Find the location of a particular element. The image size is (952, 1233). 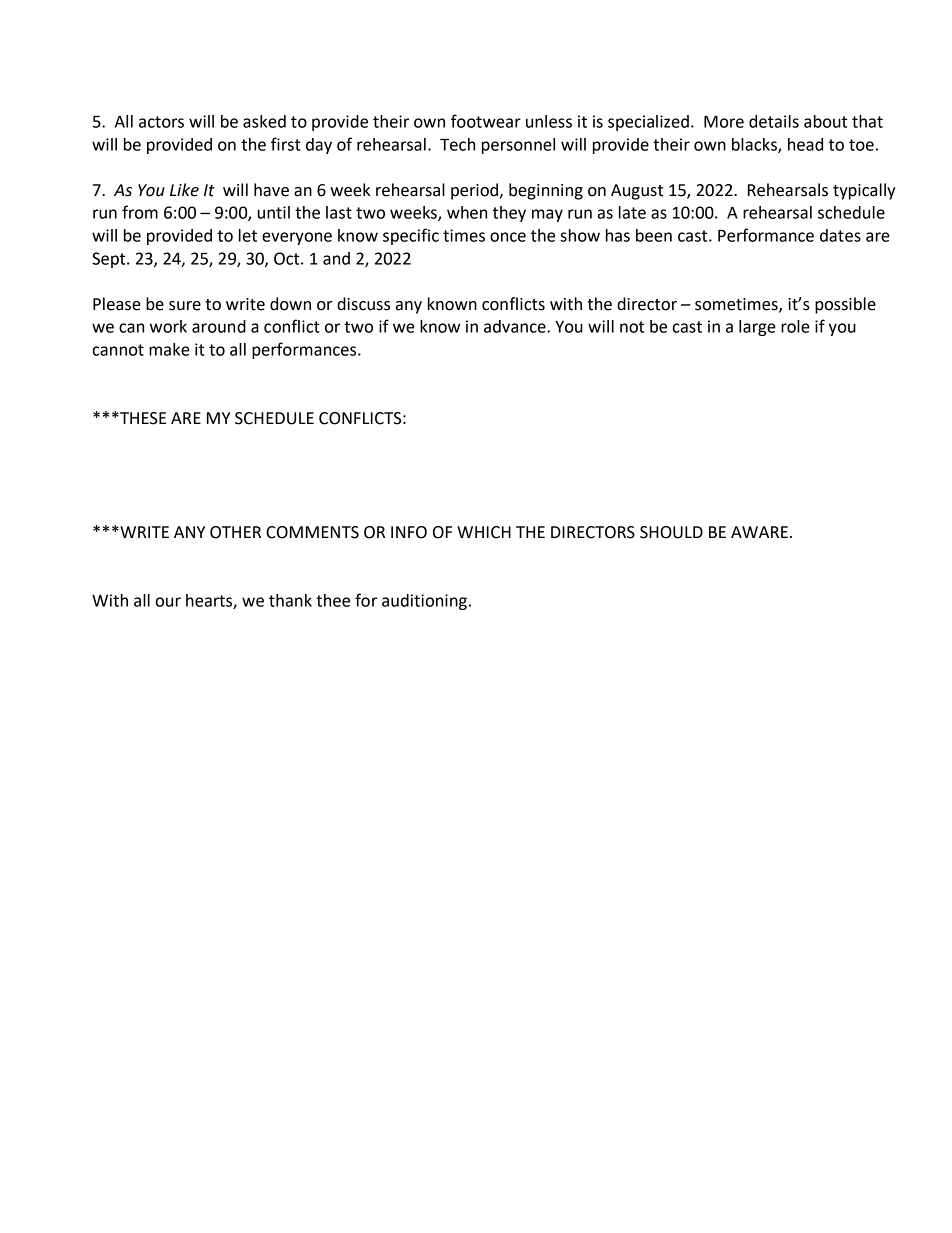

Tech is located at coordinates (457, 144).
